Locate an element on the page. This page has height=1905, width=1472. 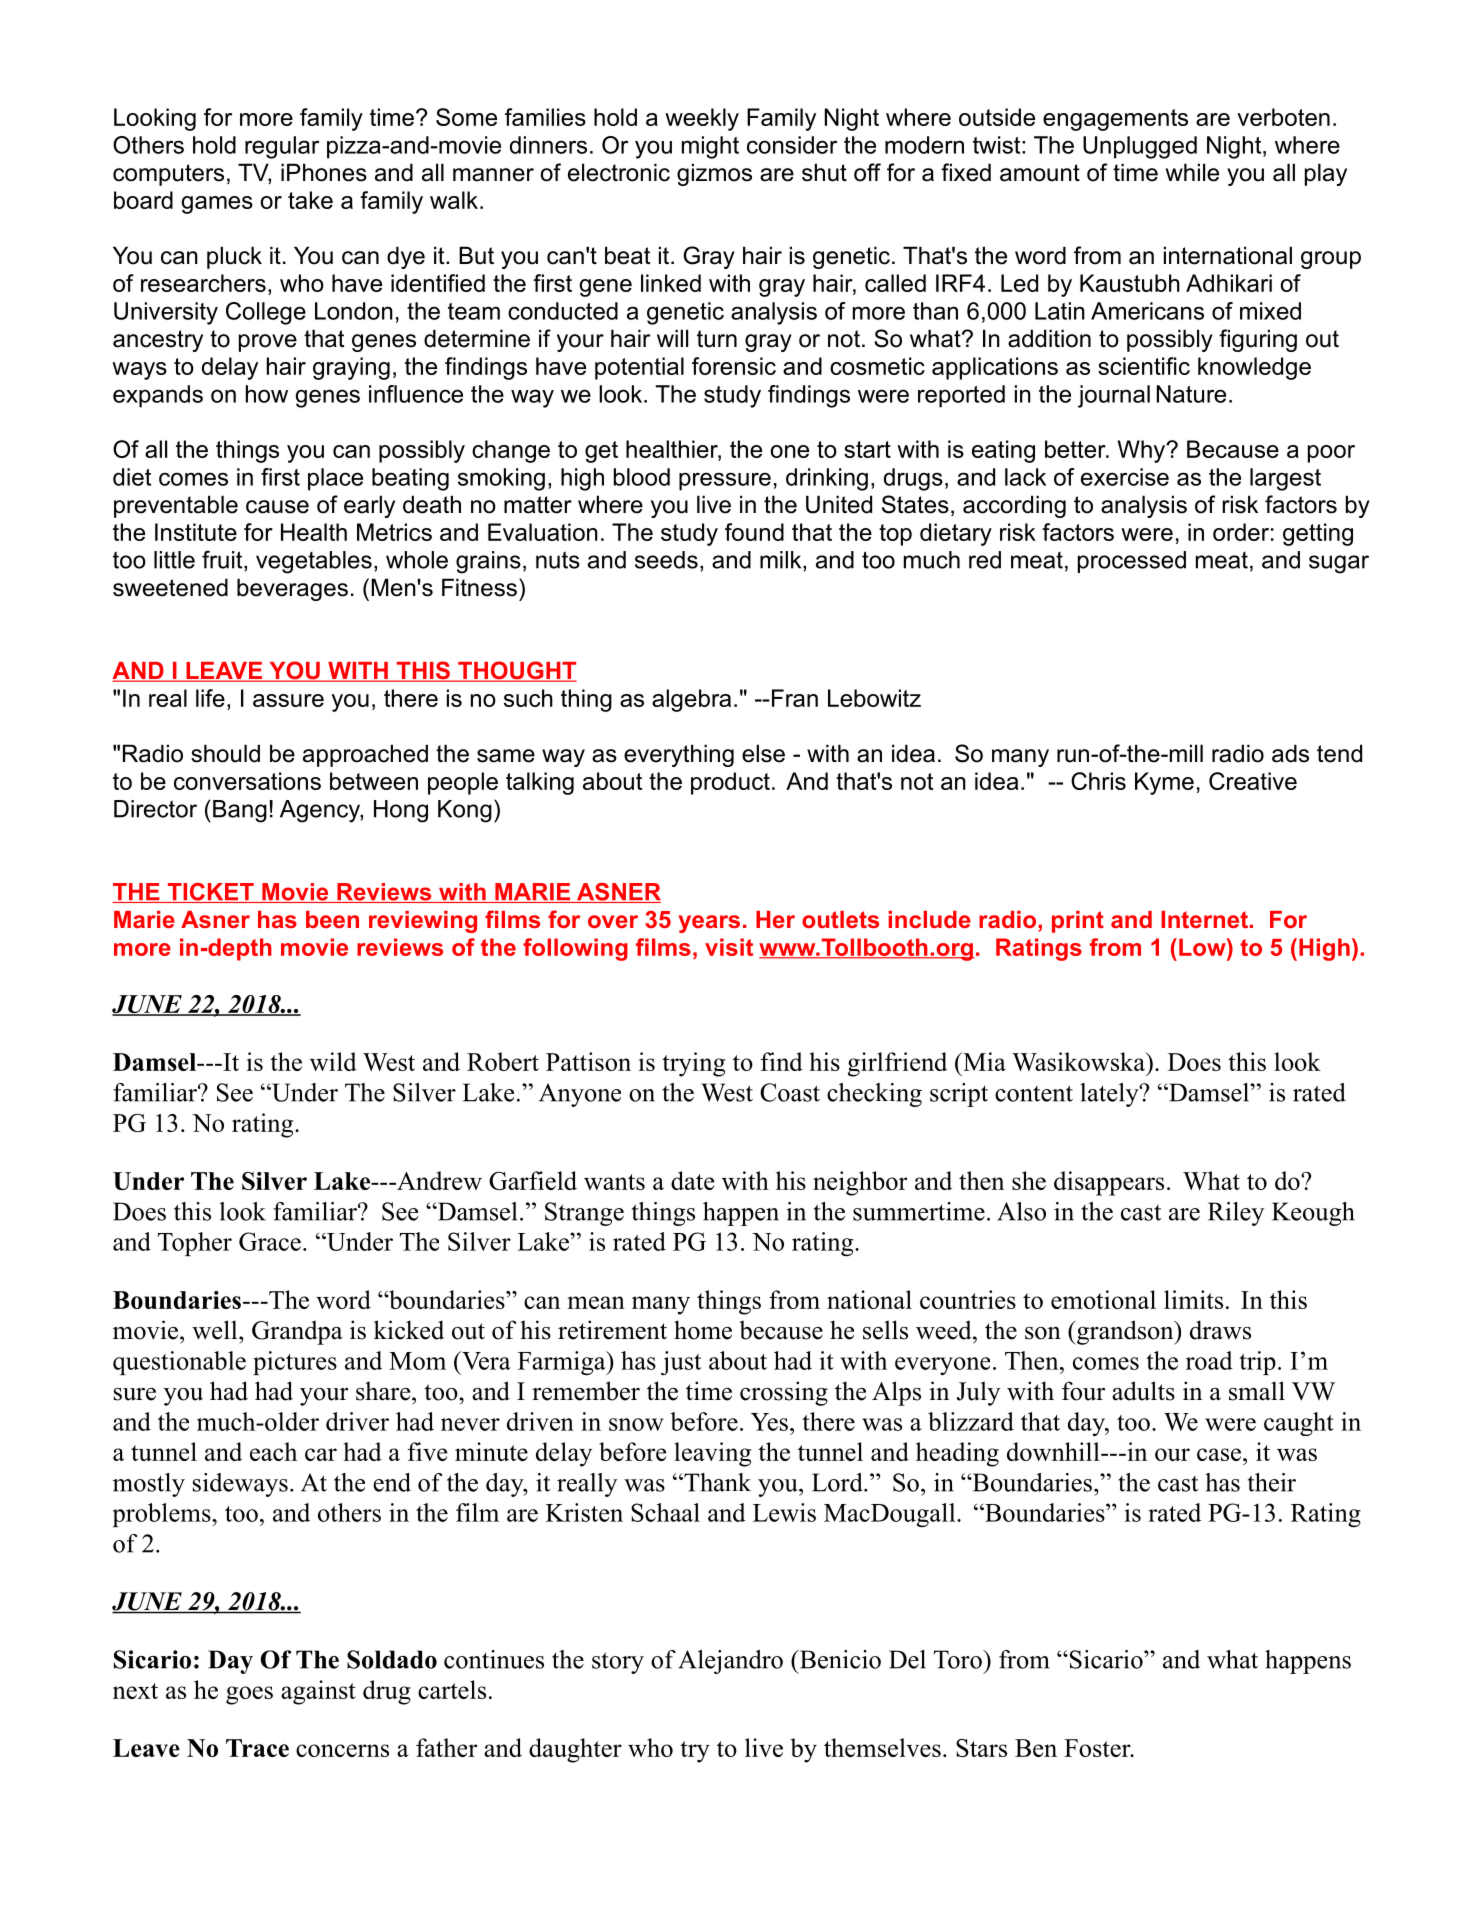
while is located at coordinates (1192, 172).
